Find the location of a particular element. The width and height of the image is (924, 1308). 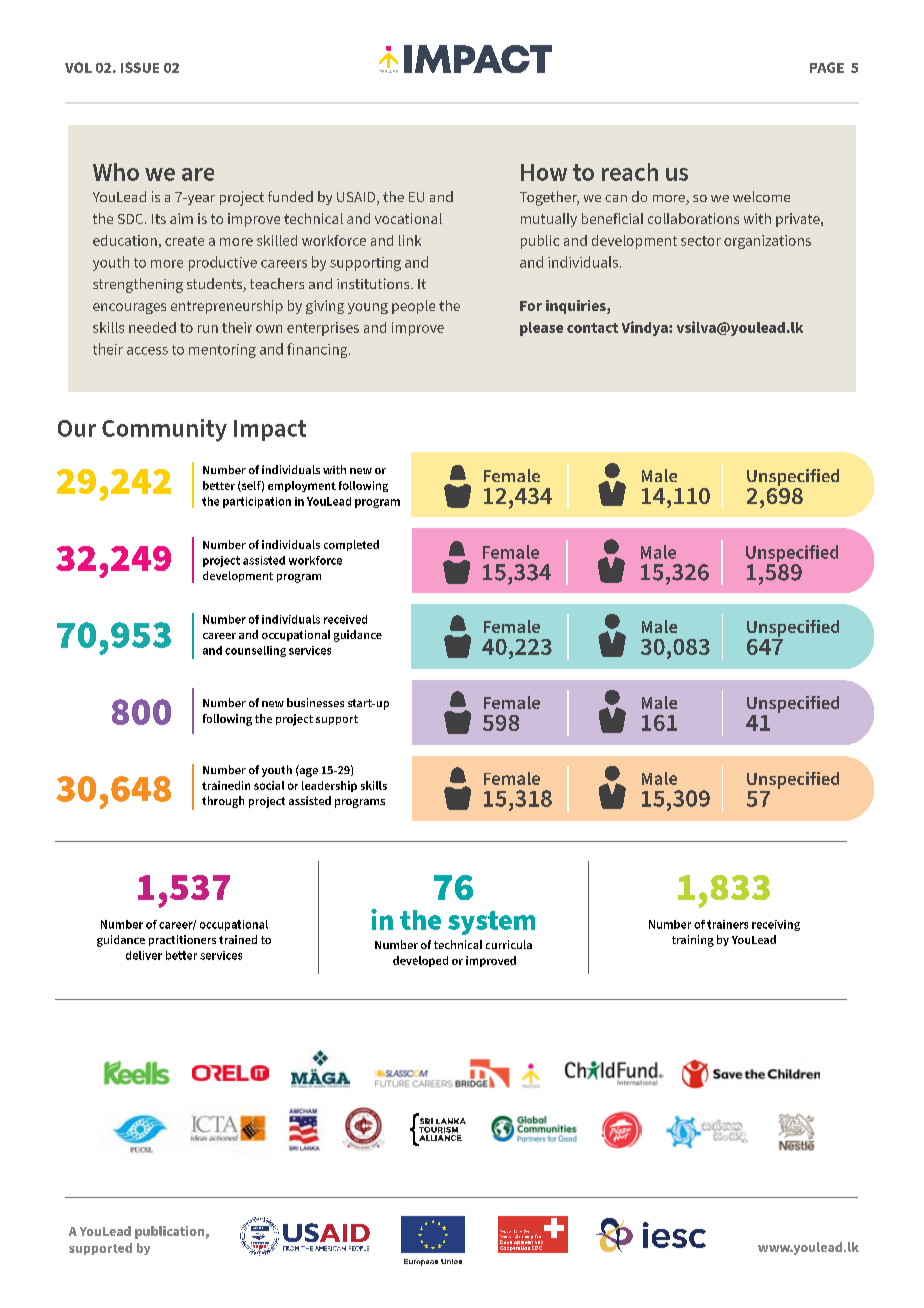

How is located at coordinates (544, 172).
